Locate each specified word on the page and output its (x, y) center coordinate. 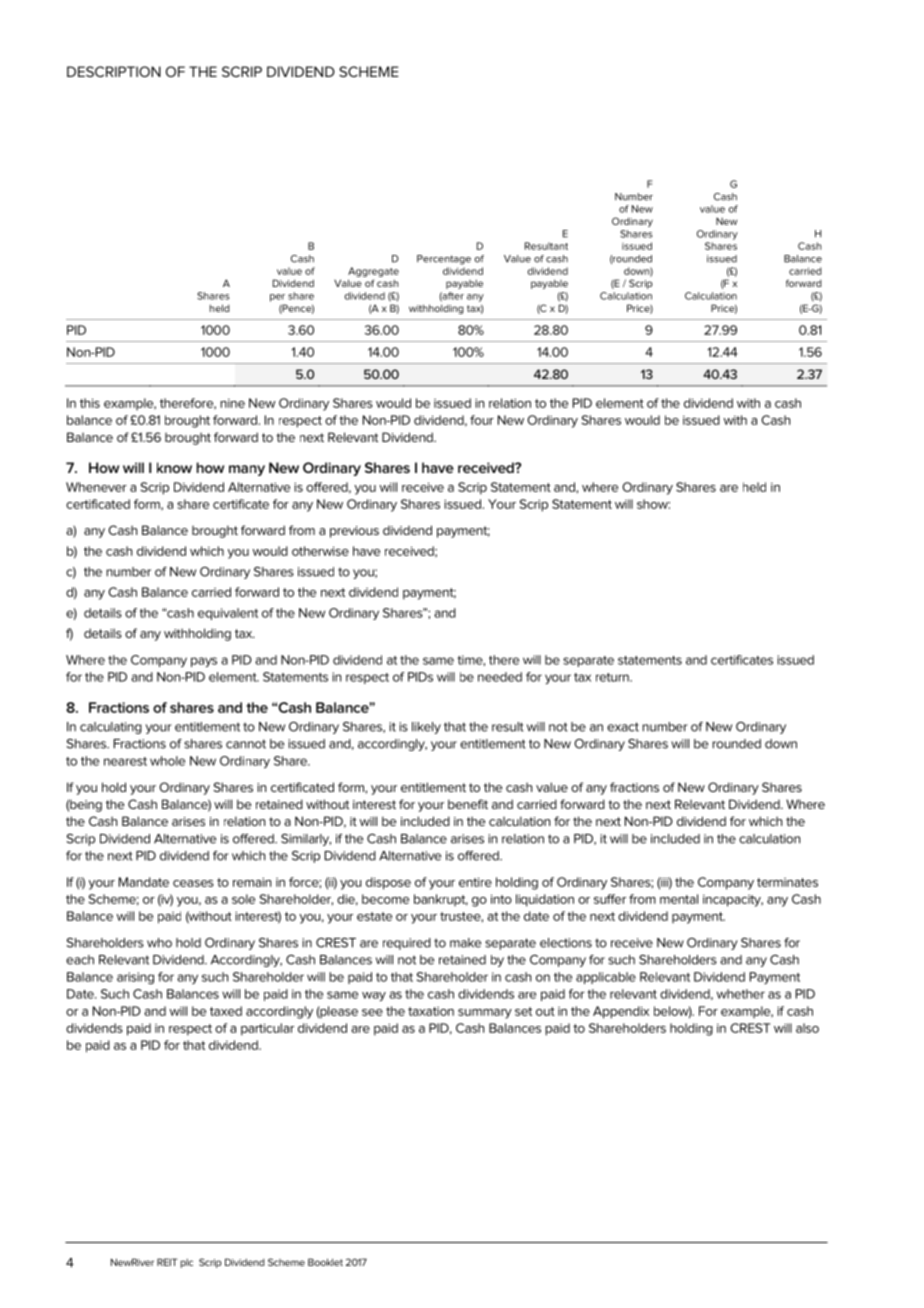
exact (623, 727)
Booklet (325, 1262)
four (482, 420)
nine (232, 403)
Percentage (444, 260)
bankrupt (441, 900)
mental (679, 899)
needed (500, 677)
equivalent (228, 614)
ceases (193, 883)
